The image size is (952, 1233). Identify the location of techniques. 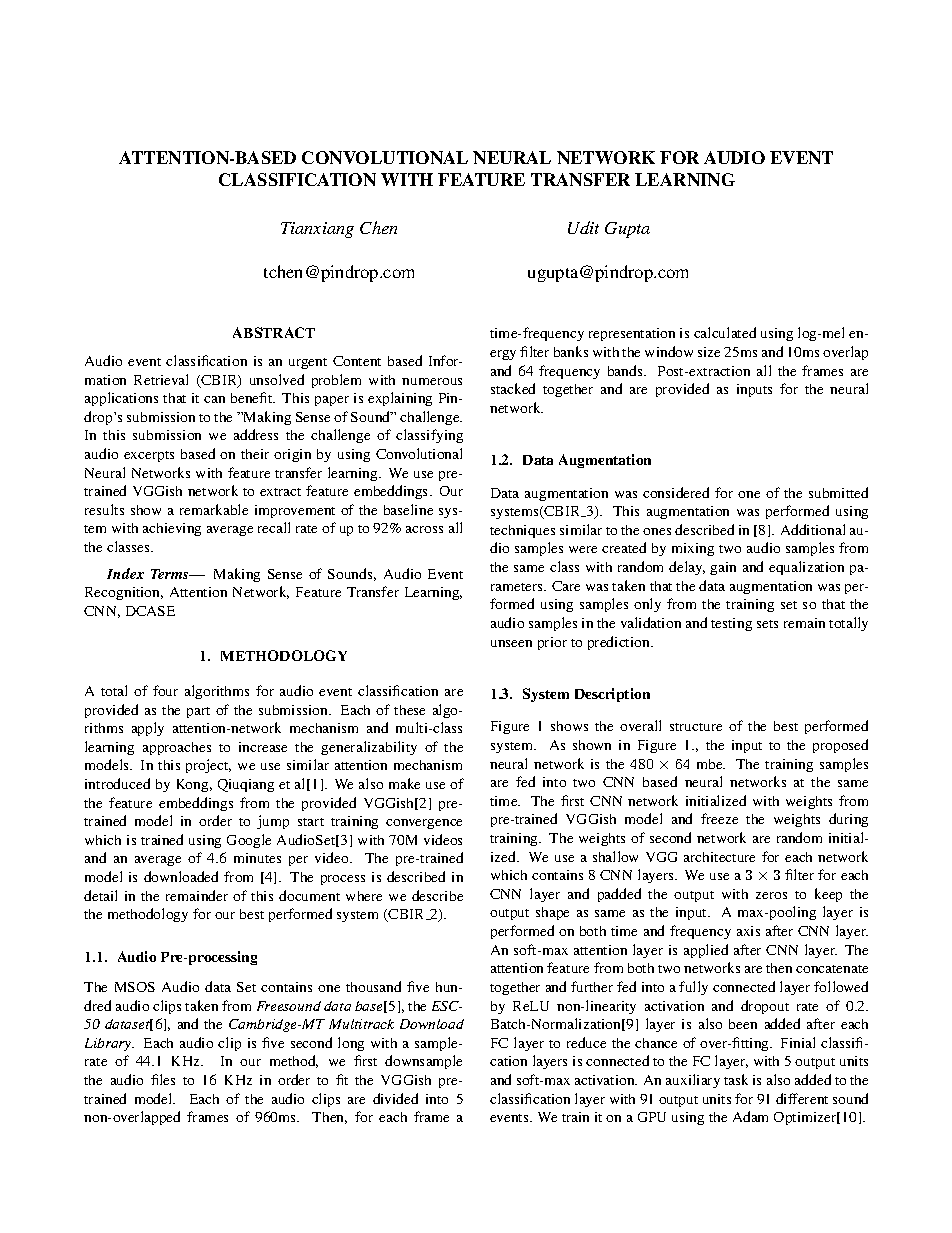
(522, 531).
